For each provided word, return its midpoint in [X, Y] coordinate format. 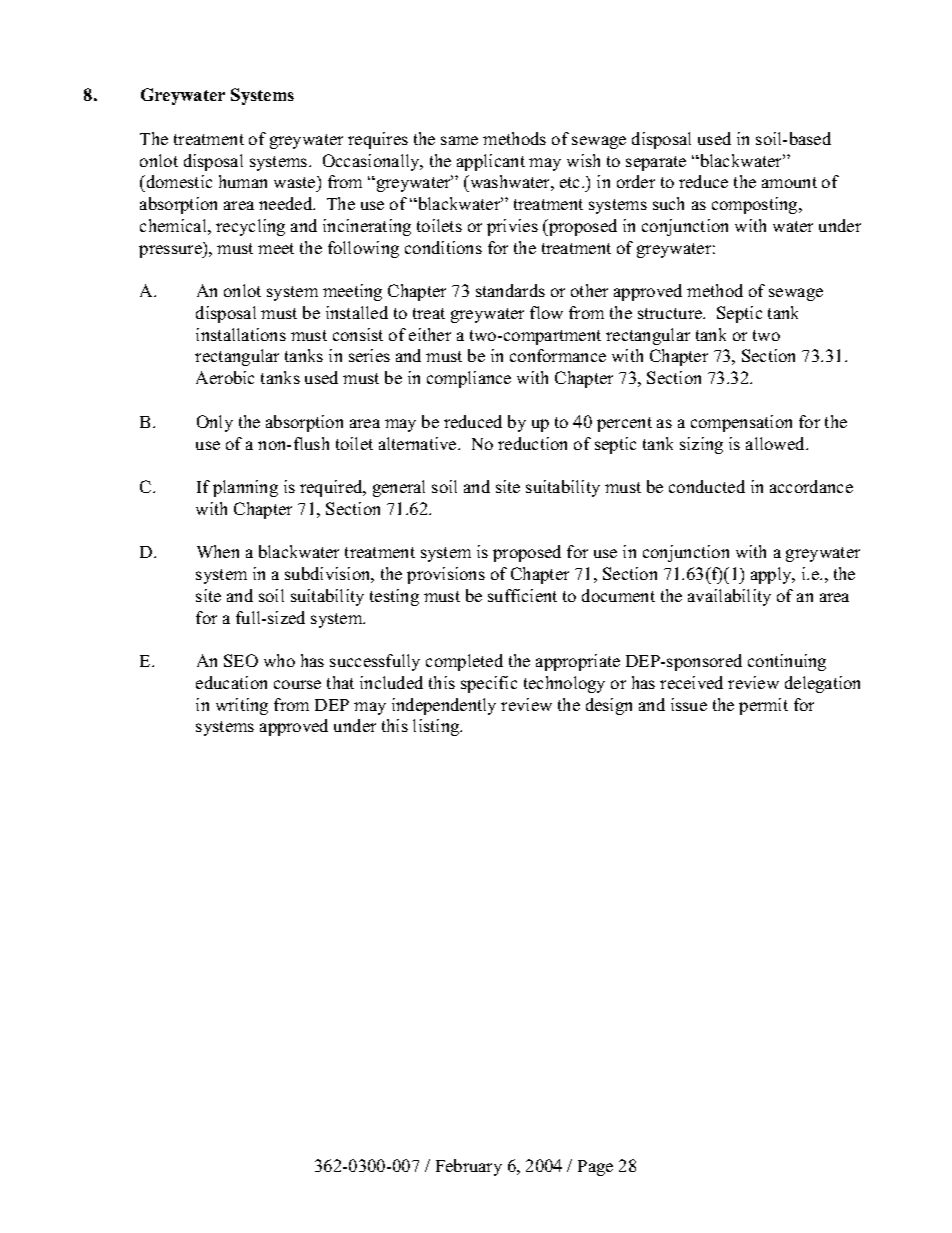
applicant [491, 162]
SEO [241, 660]
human [243, 181]
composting [756, 205]
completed [464, 662]
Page [595, 1168]
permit [763, 706]
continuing [787, 662]
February [469, 1167]
